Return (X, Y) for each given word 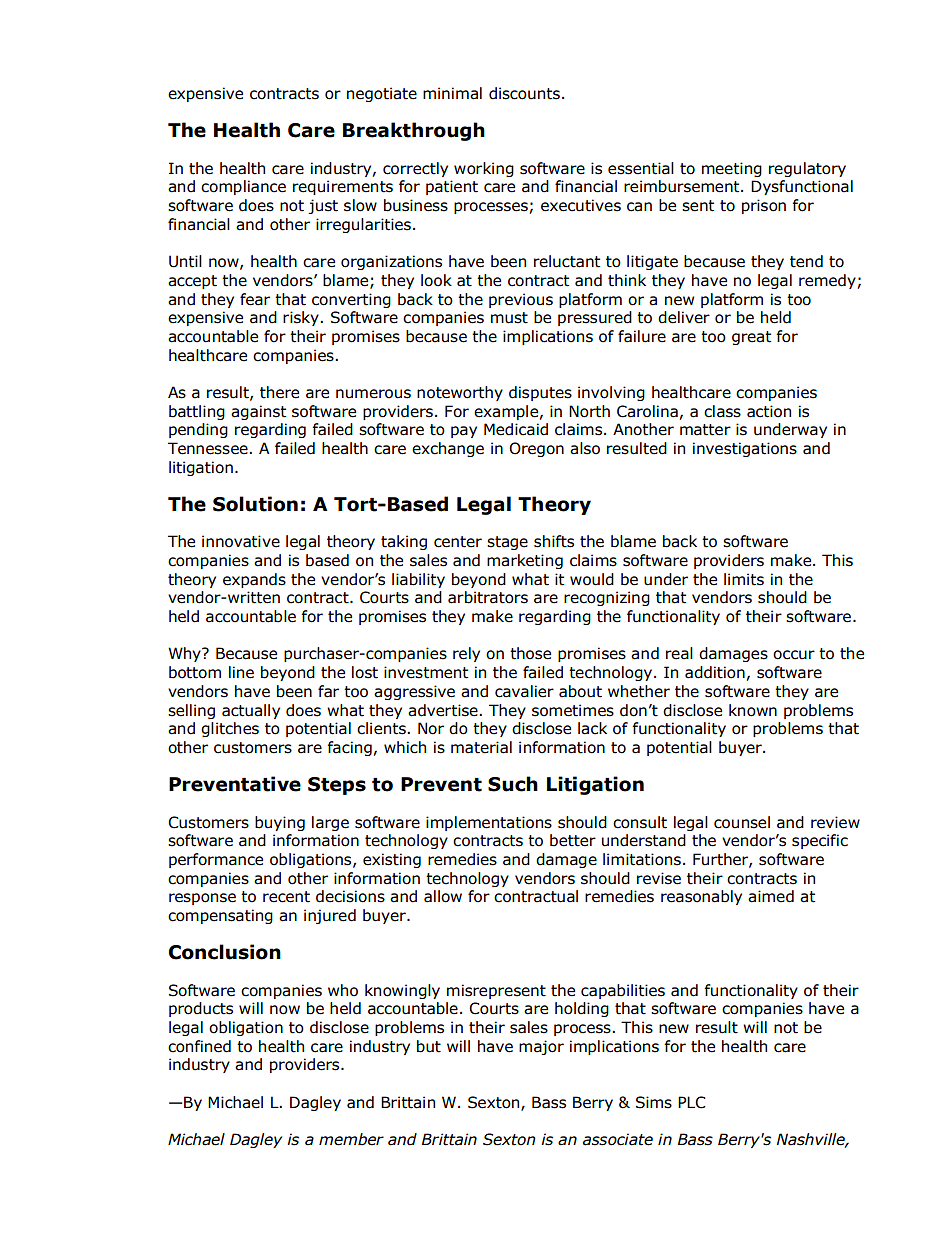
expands (254, 580)
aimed (771, 896)
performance (216, 860)
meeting (732, 169)
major (541, 1047)
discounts (524, 93)
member (351, 1139)
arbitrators (488, 597)
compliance (243, 187)
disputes (540, 393)
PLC (692, 1102)
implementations (489, 823)
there (279, 392)
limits (744, 579)
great (751, 338)
